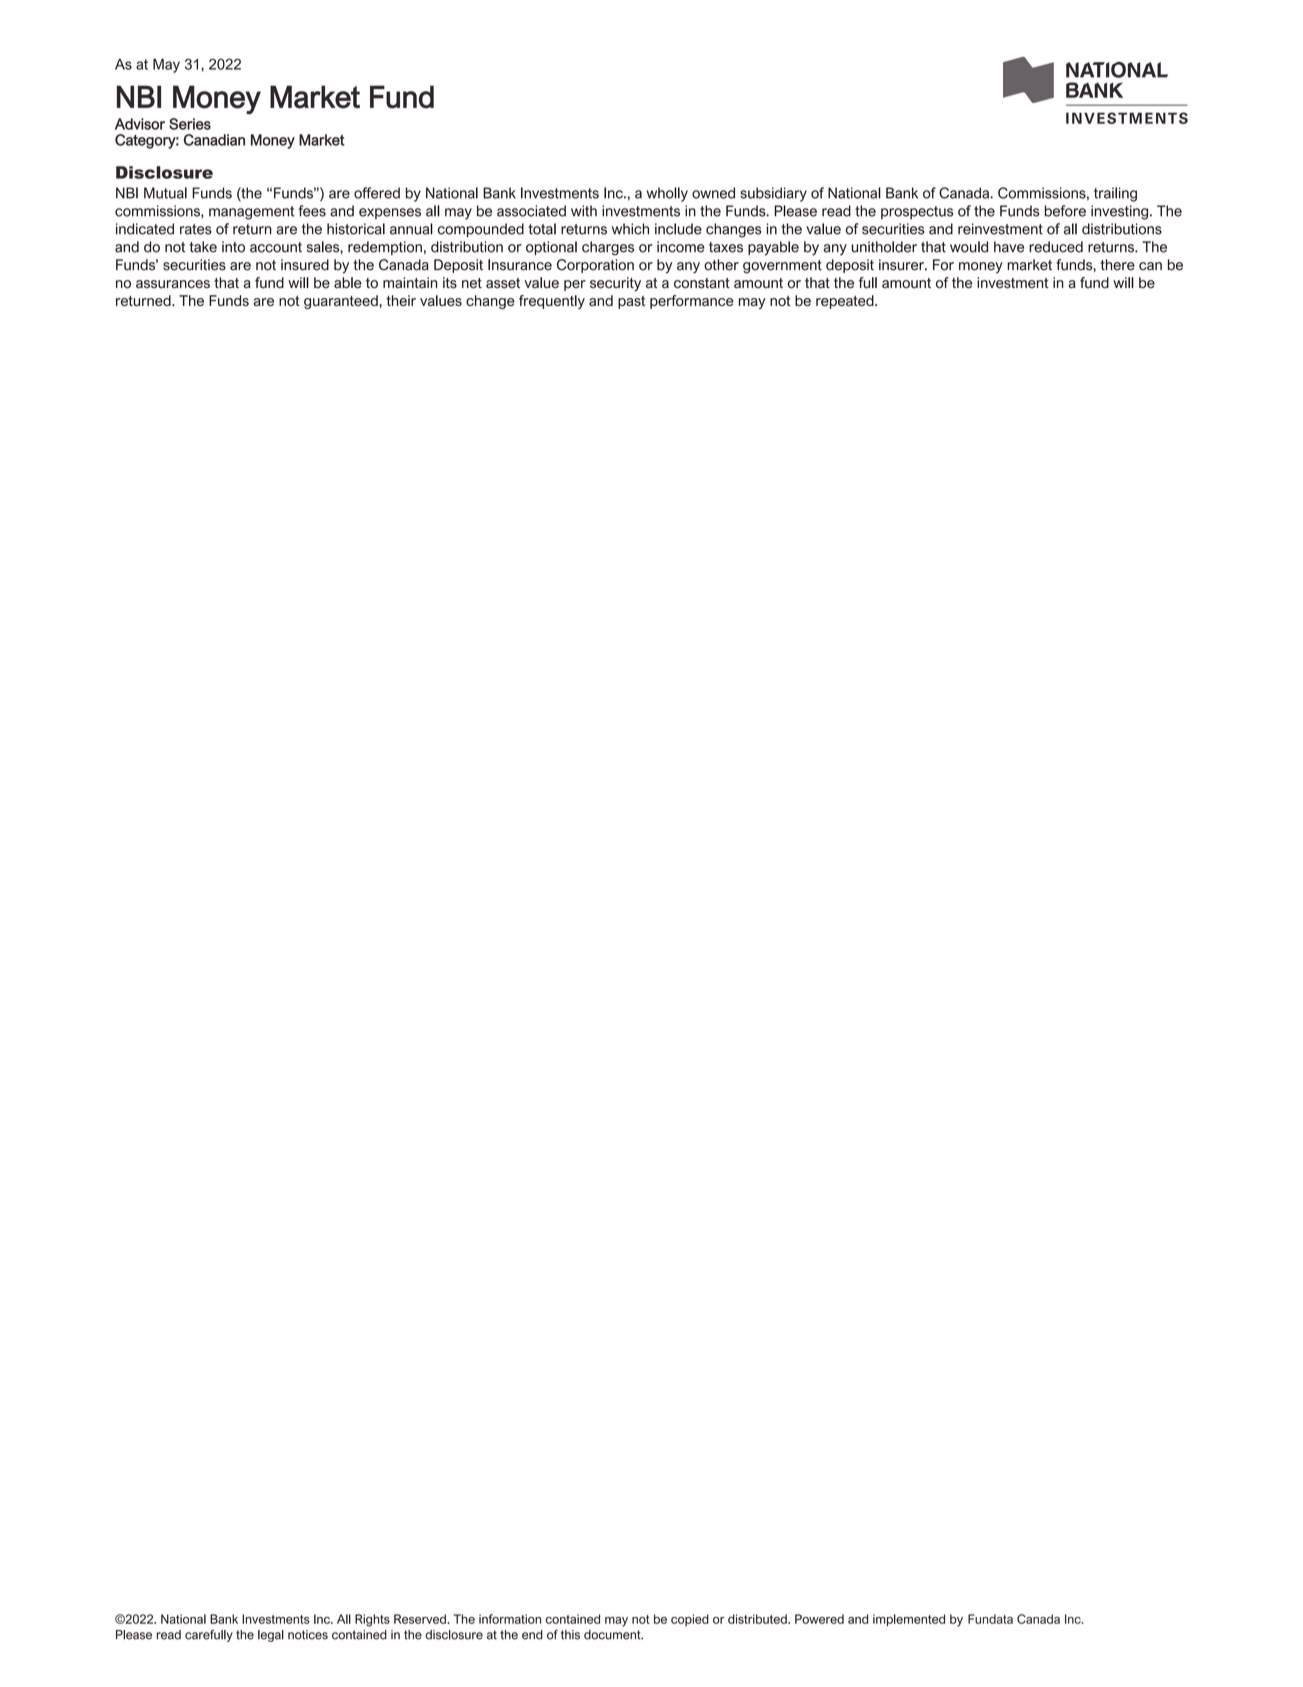  Describe the element at coordinates (631, 302) in the image. I see `past` at that location.
